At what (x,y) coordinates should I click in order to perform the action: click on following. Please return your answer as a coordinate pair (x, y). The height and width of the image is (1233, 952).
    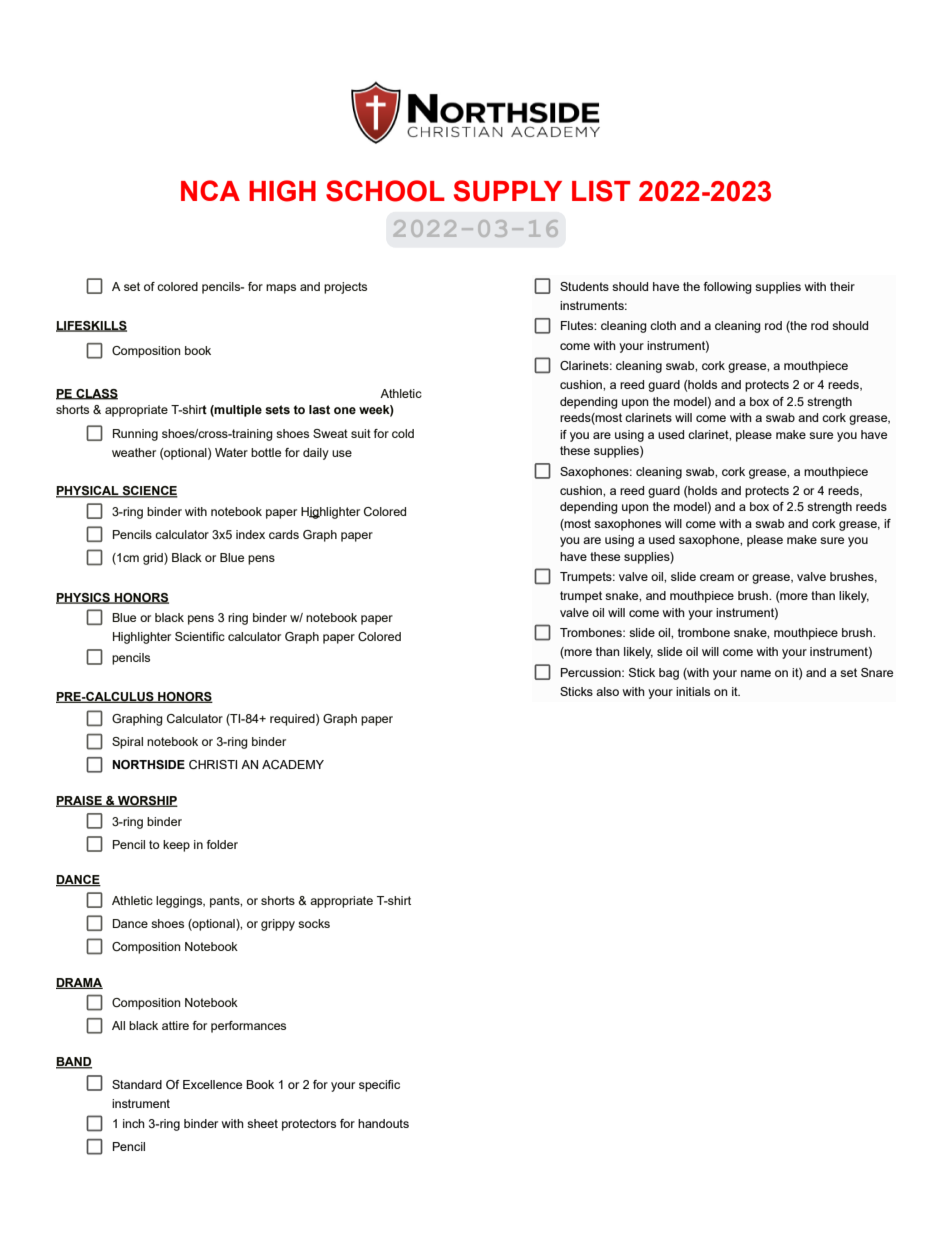
    Looking at the image, I should click on (728, 288).
